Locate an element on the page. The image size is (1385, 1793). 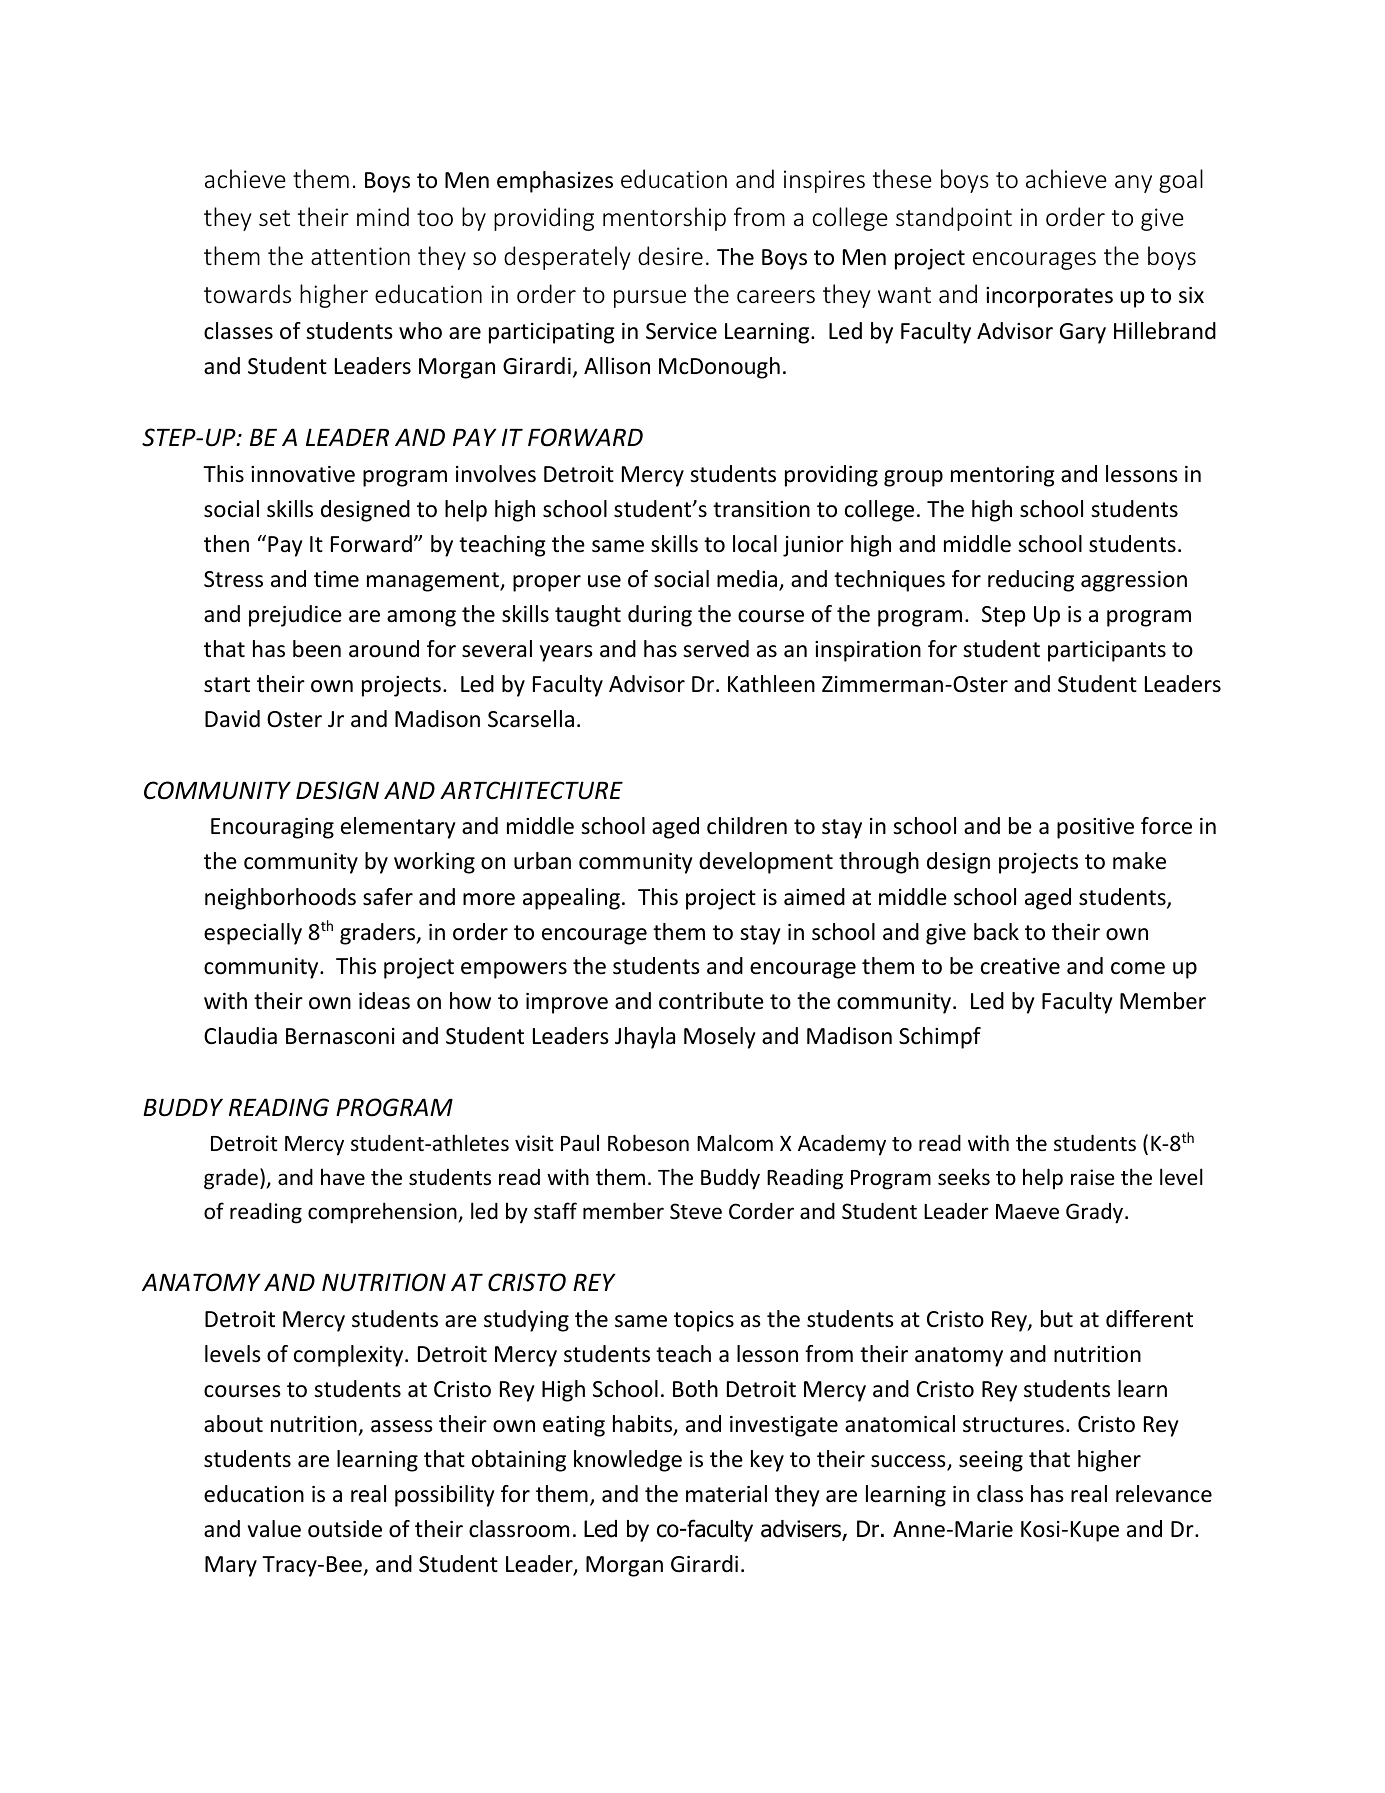
Grady is located at coordinates (1096, 1213).
